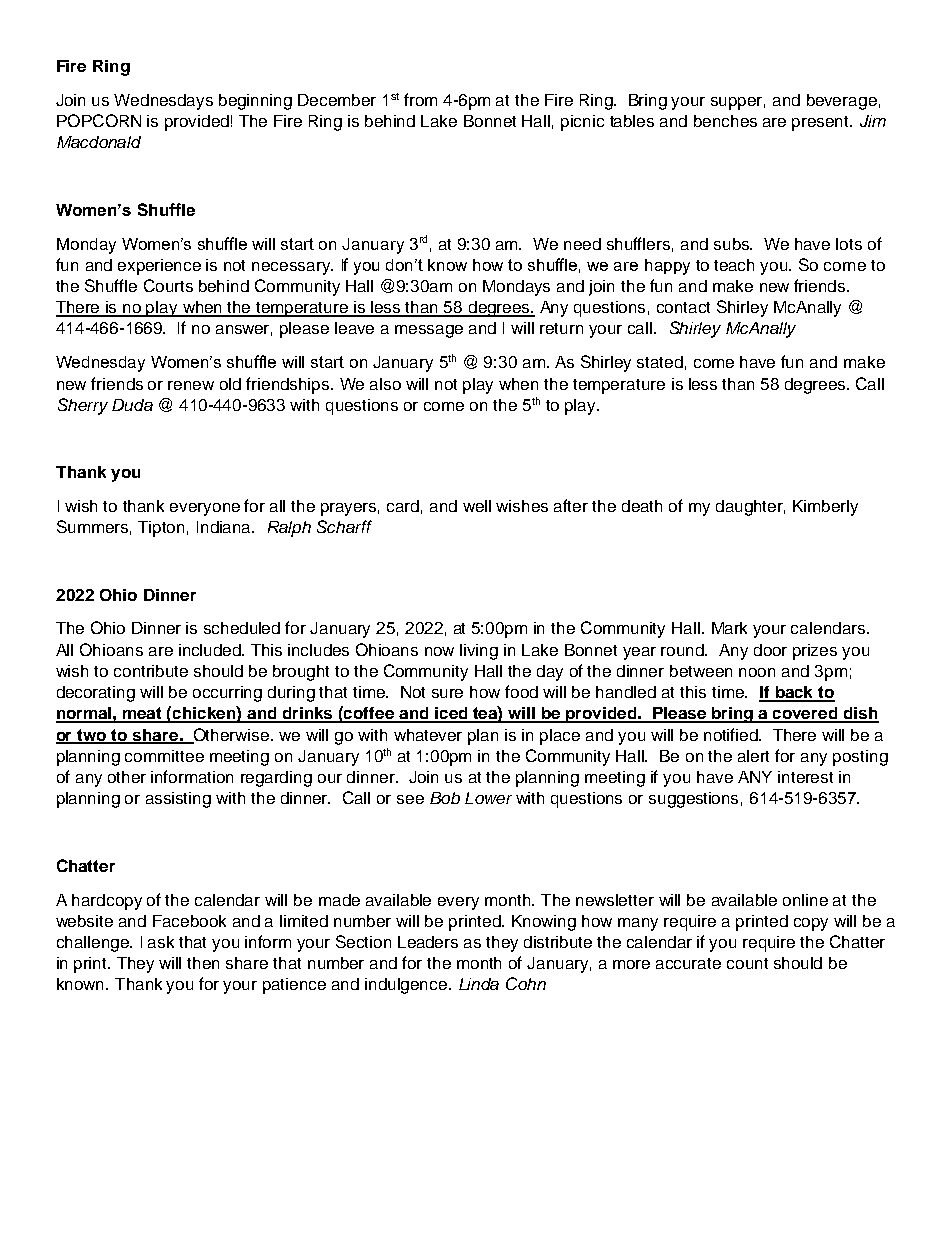  What do you see at coordinates (477, 506) in the screenshot?
I see `well` at bounding box center [477, 506].
